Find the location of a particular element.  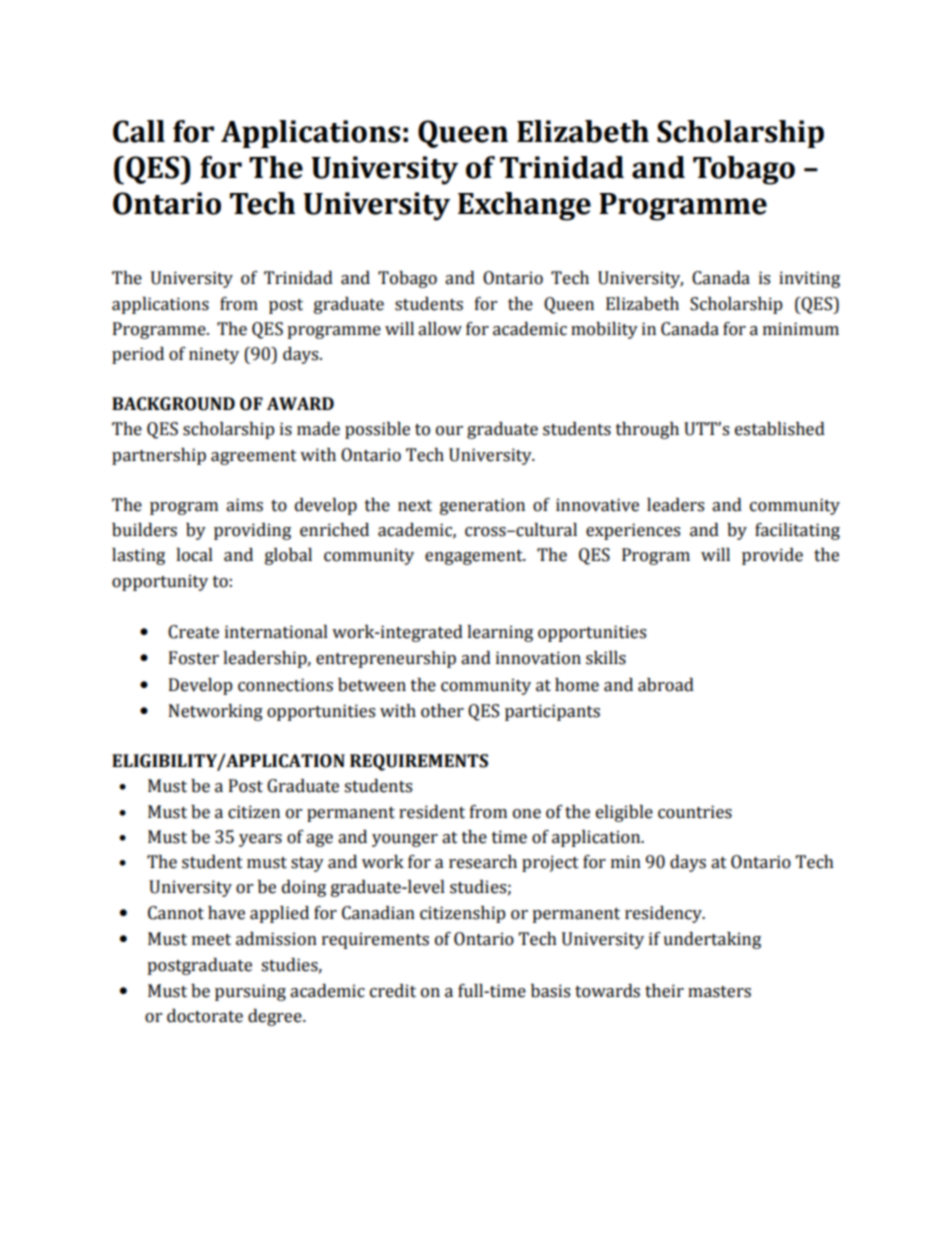

allow is located at coordinates (440, 329).
